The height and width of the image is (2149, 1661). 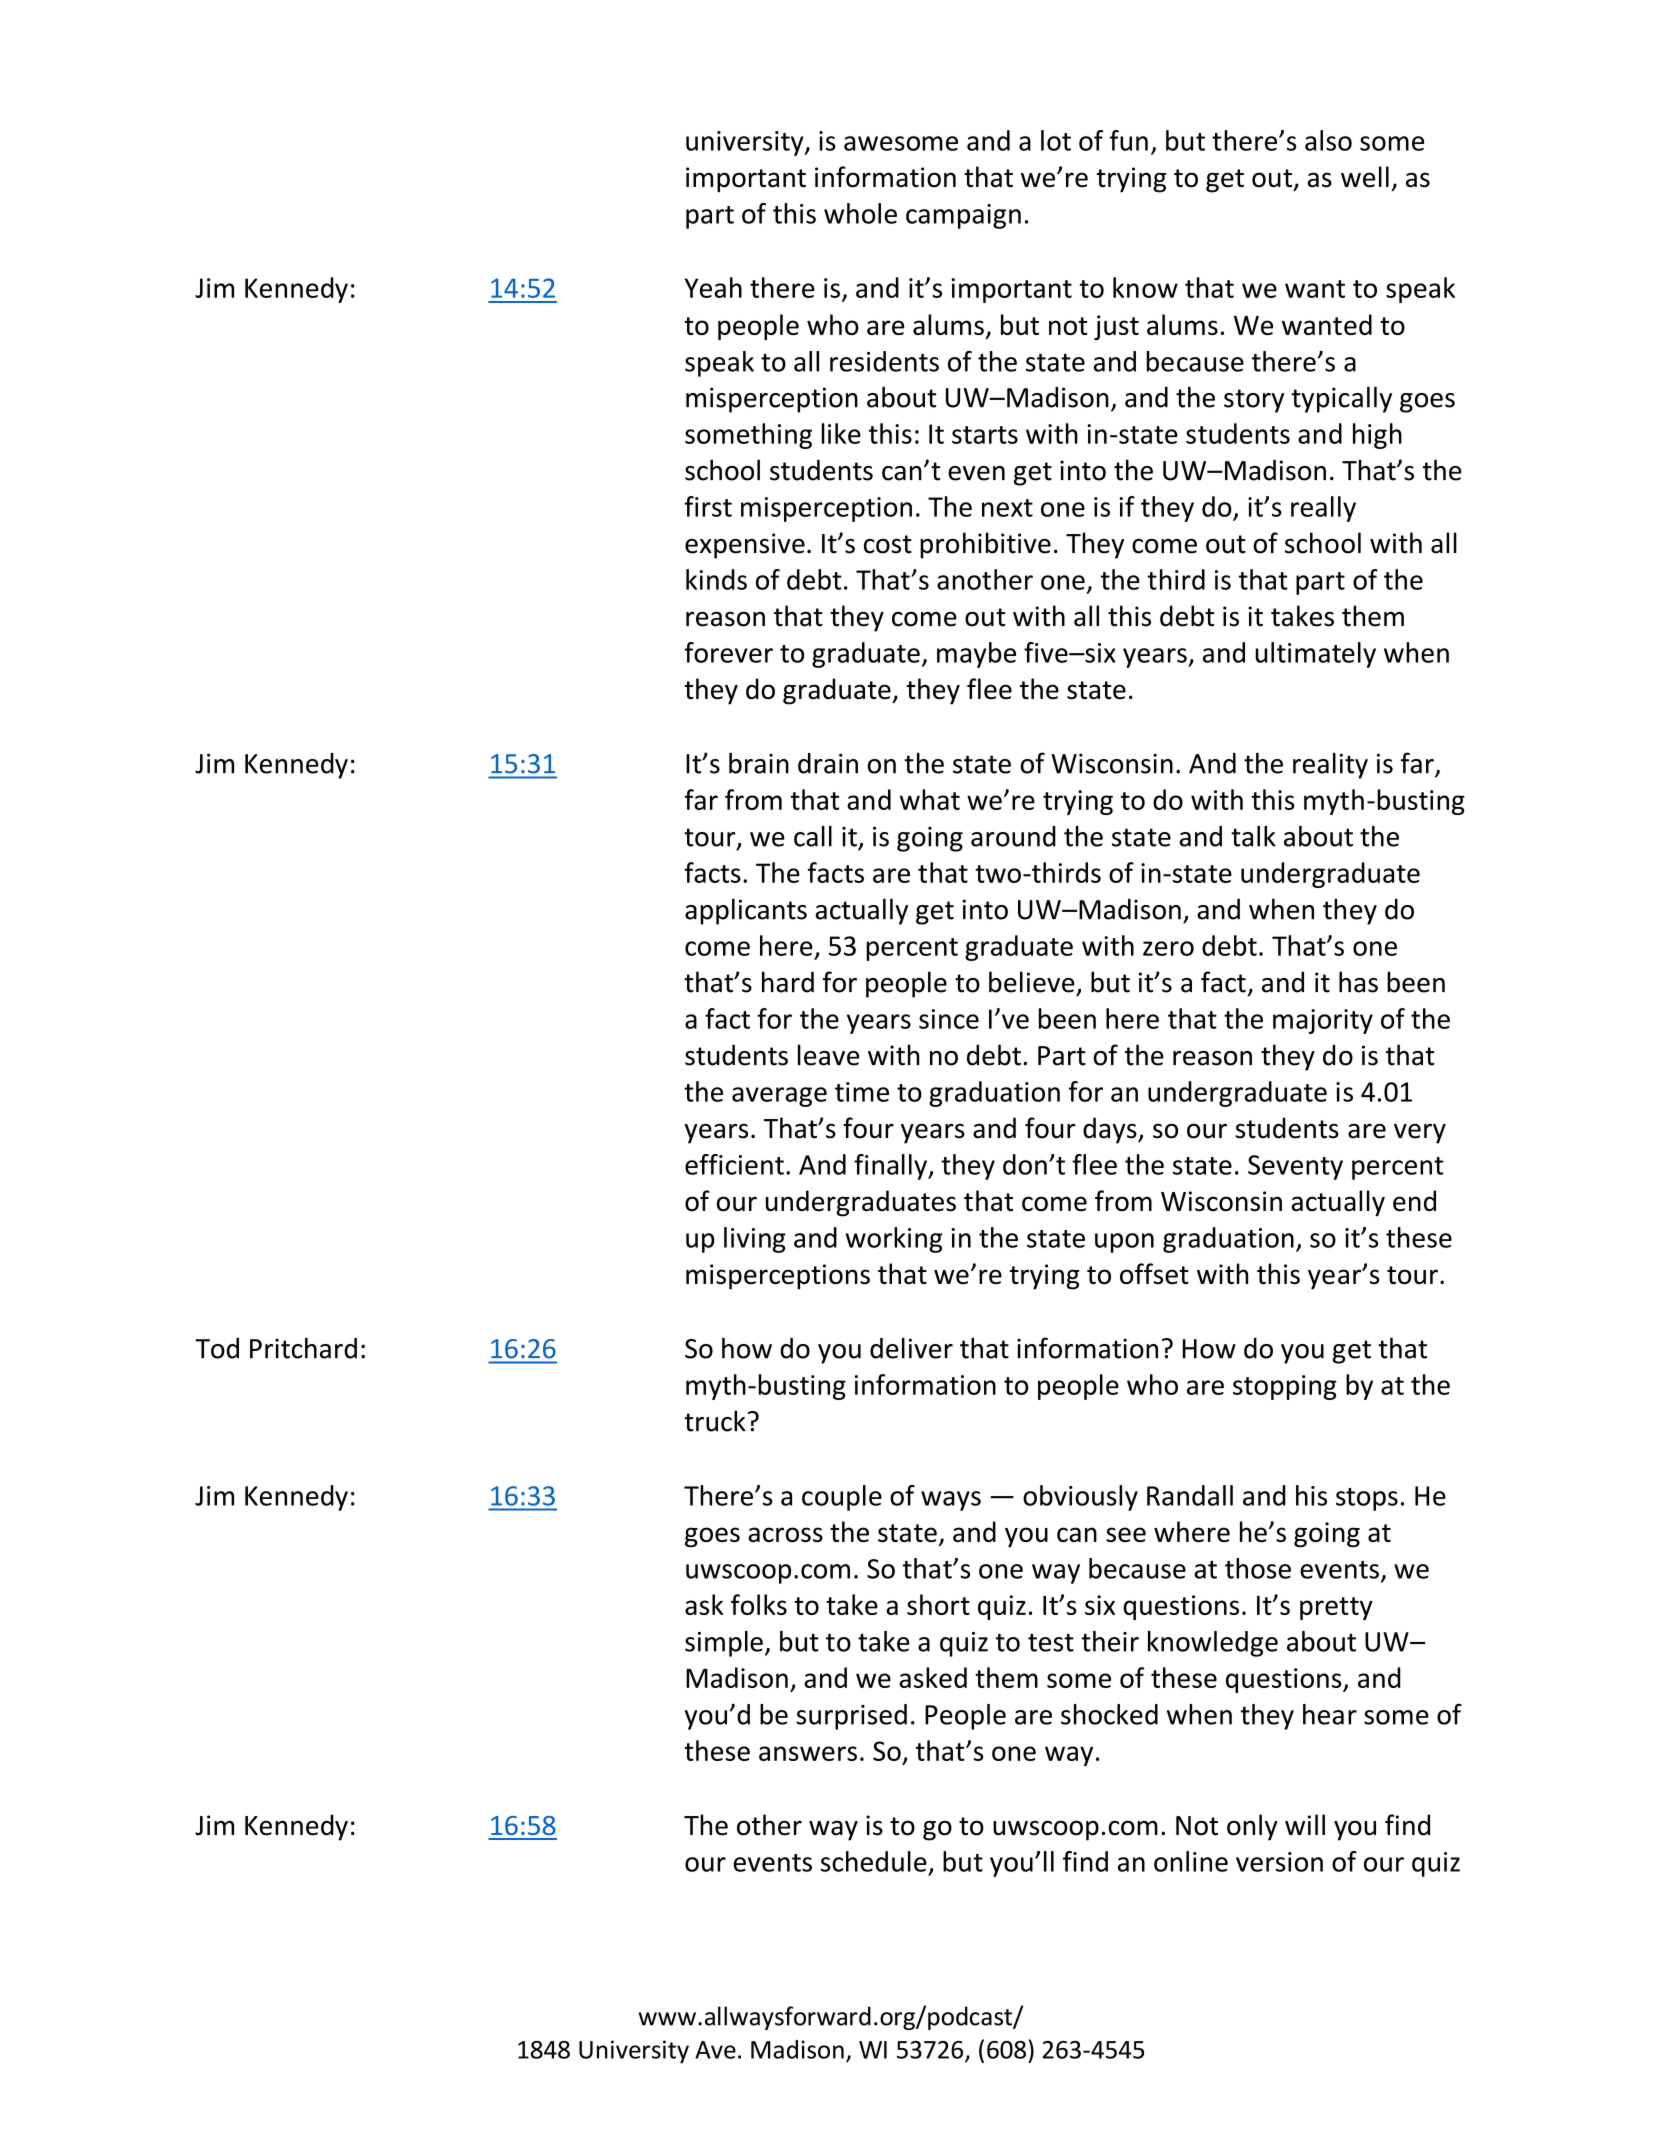 What do you see at coordinates (746, 911) in the image?
I see `applicants` at bounding box center [746, 911].
